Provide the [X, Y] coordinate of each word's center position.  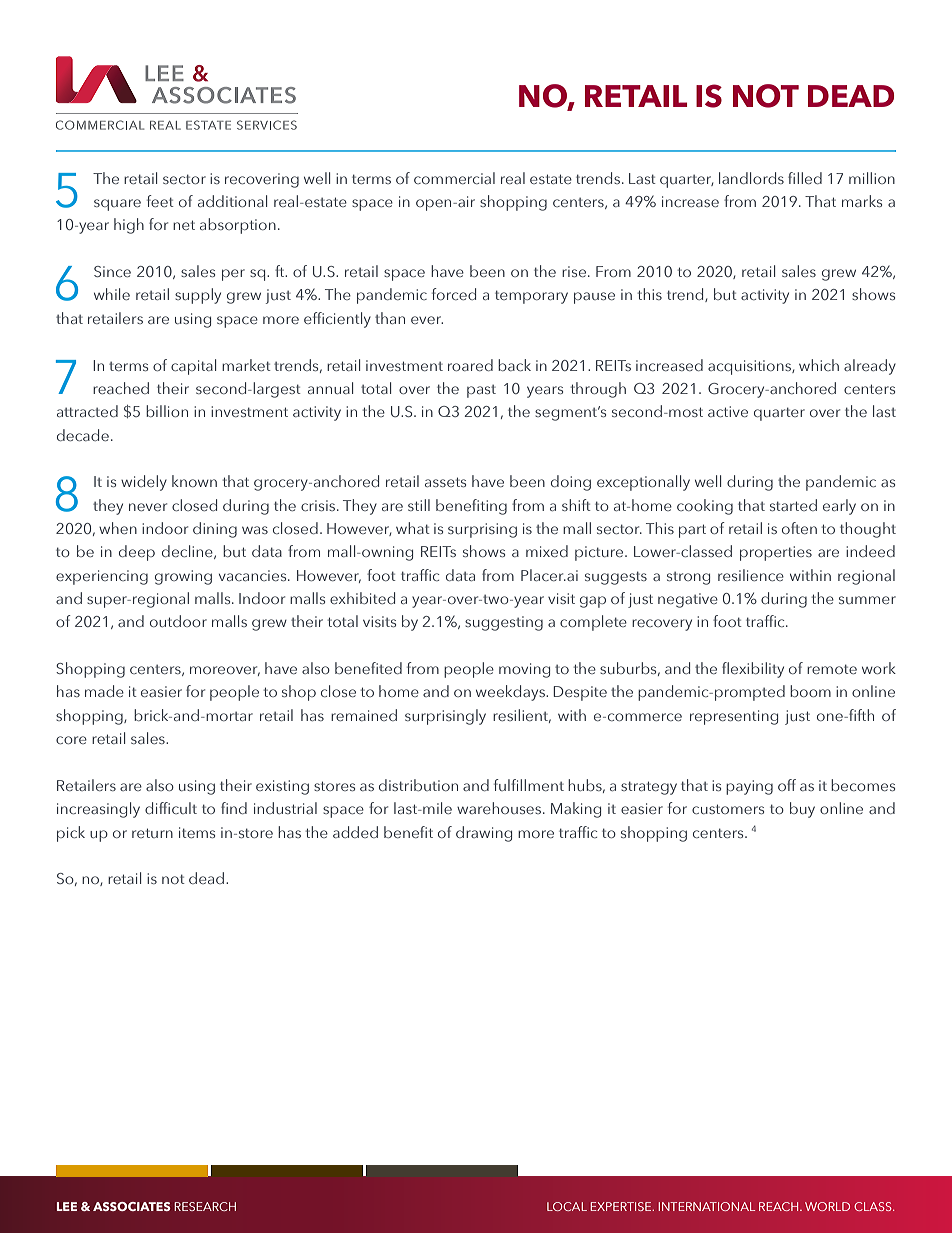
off [787, 785]
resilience [751, 575]
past [481, 391]
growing [183, 577]
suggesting [504, 623]
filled [805, 178]
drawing [484, 834]
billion [167, 411]
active [728, 411]
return [152, 833]
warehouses [500, 808]
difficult [171, 808]
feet [160, 201]
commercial [454, 178]
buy [802, 810]
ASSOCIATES [132, 1206]
